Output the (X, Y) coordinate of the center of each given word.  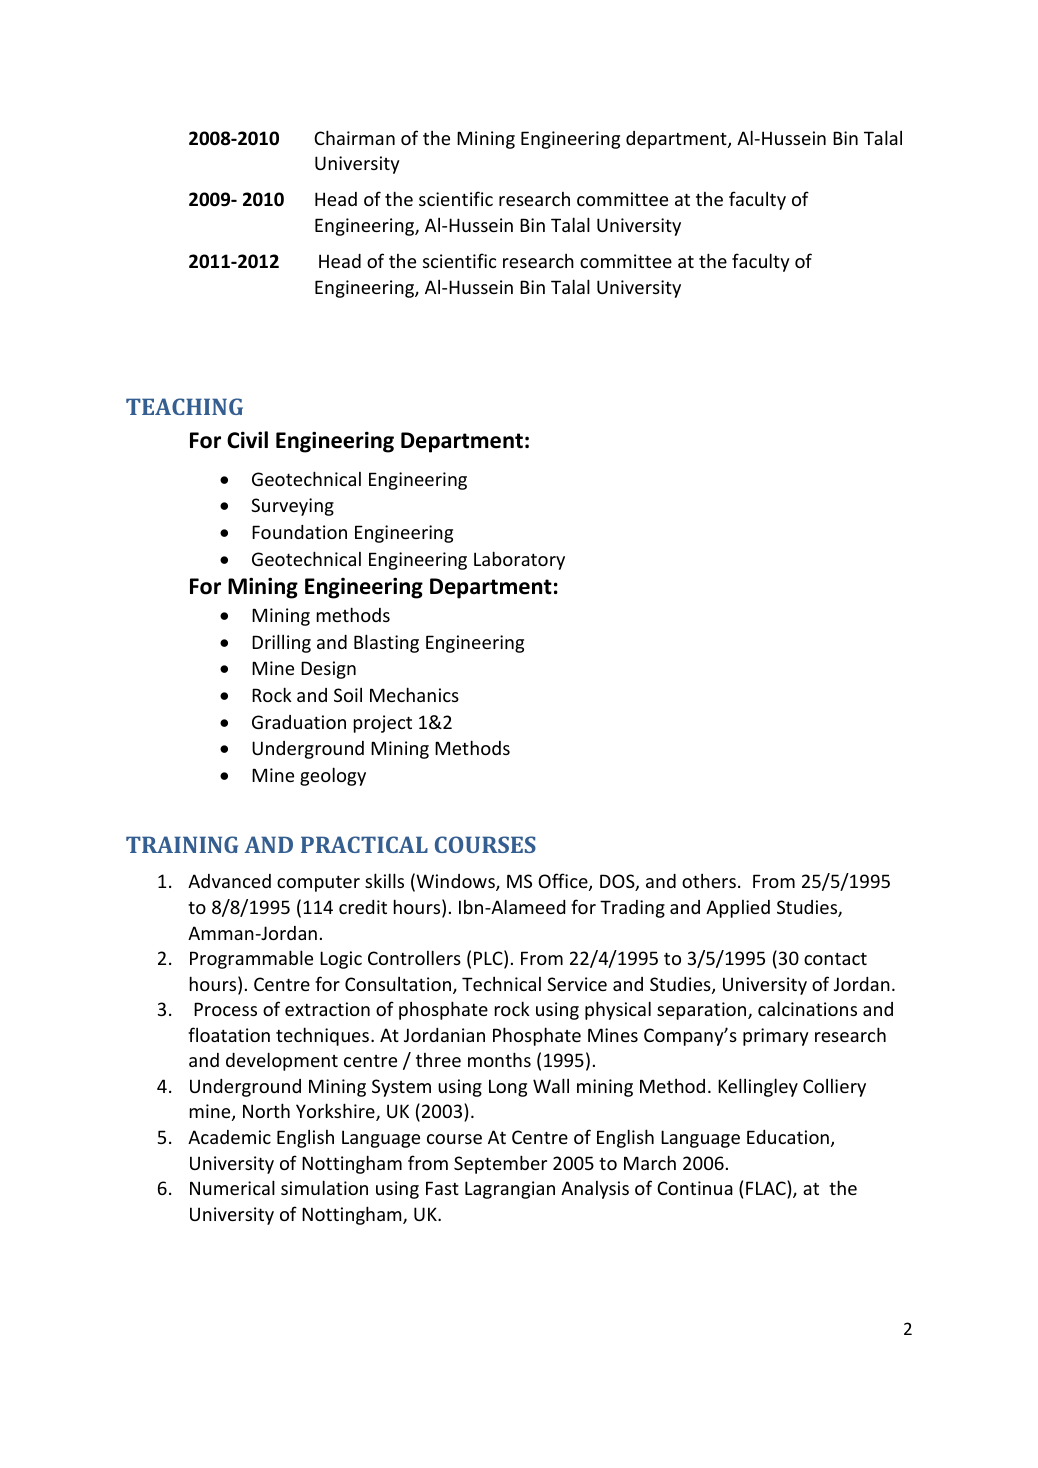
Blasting (386, 643)
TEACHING (184, 406)
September (500, 1164)
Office (564, 882)
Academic (229, 1137)
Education (788, 1137)
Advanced (229, 881)
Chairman (354, 137)
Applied (738, 909)
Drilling (281, 643)
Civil (247, 440)
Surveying (292, 507)
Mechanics (414, 694)
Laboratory (519, 560)
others (709, 881)
